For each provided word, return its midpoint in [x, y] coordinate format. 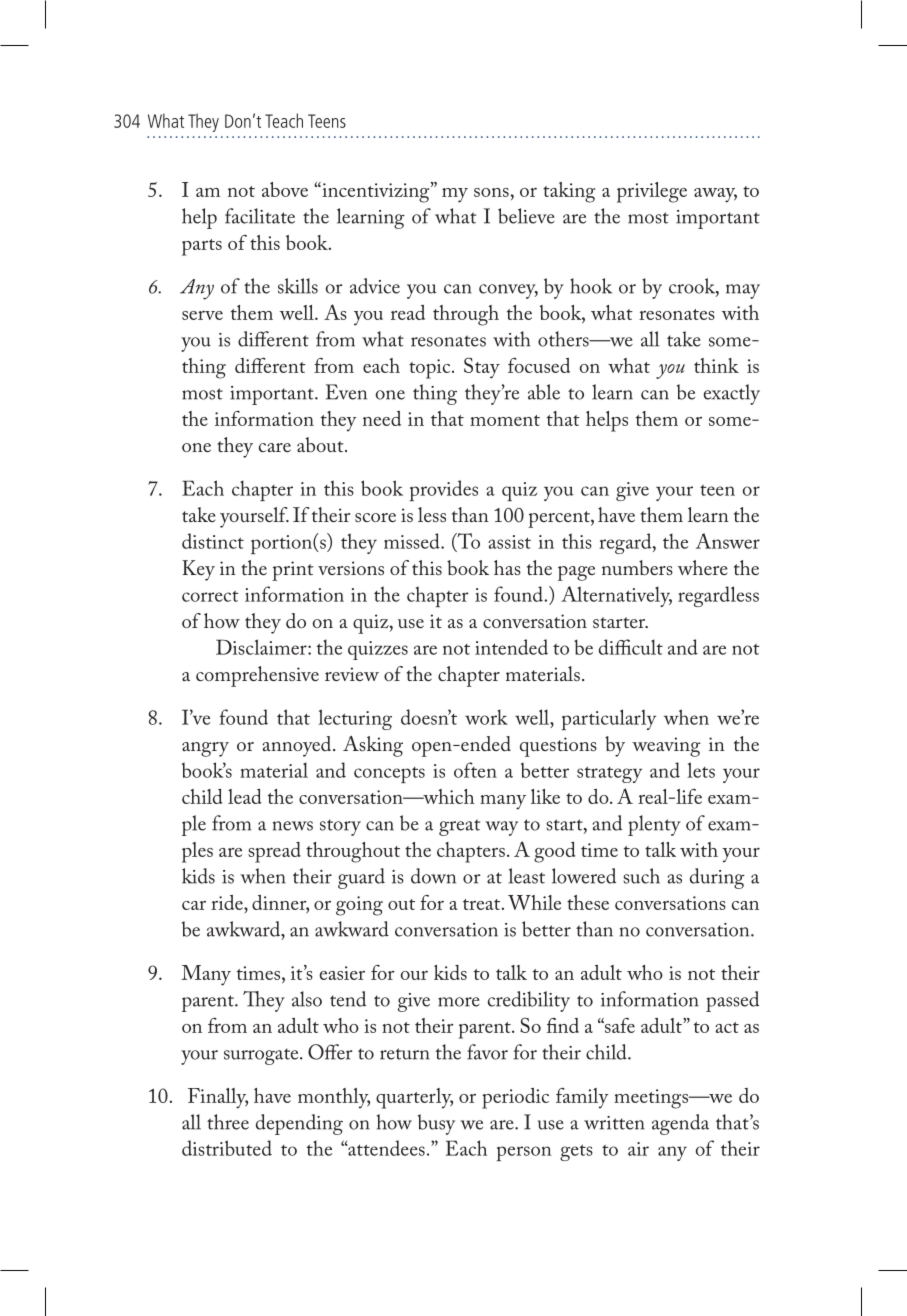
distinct [213, 541]
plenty [654, 825]
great [459, 827]
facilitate [260, 216]
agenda [680, 1124]
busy [436, 1124]
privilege [652, 192]
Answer [728, 541]
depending [299, 1124]
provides [444, 490]
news [293, 826]
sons [491, 192]
